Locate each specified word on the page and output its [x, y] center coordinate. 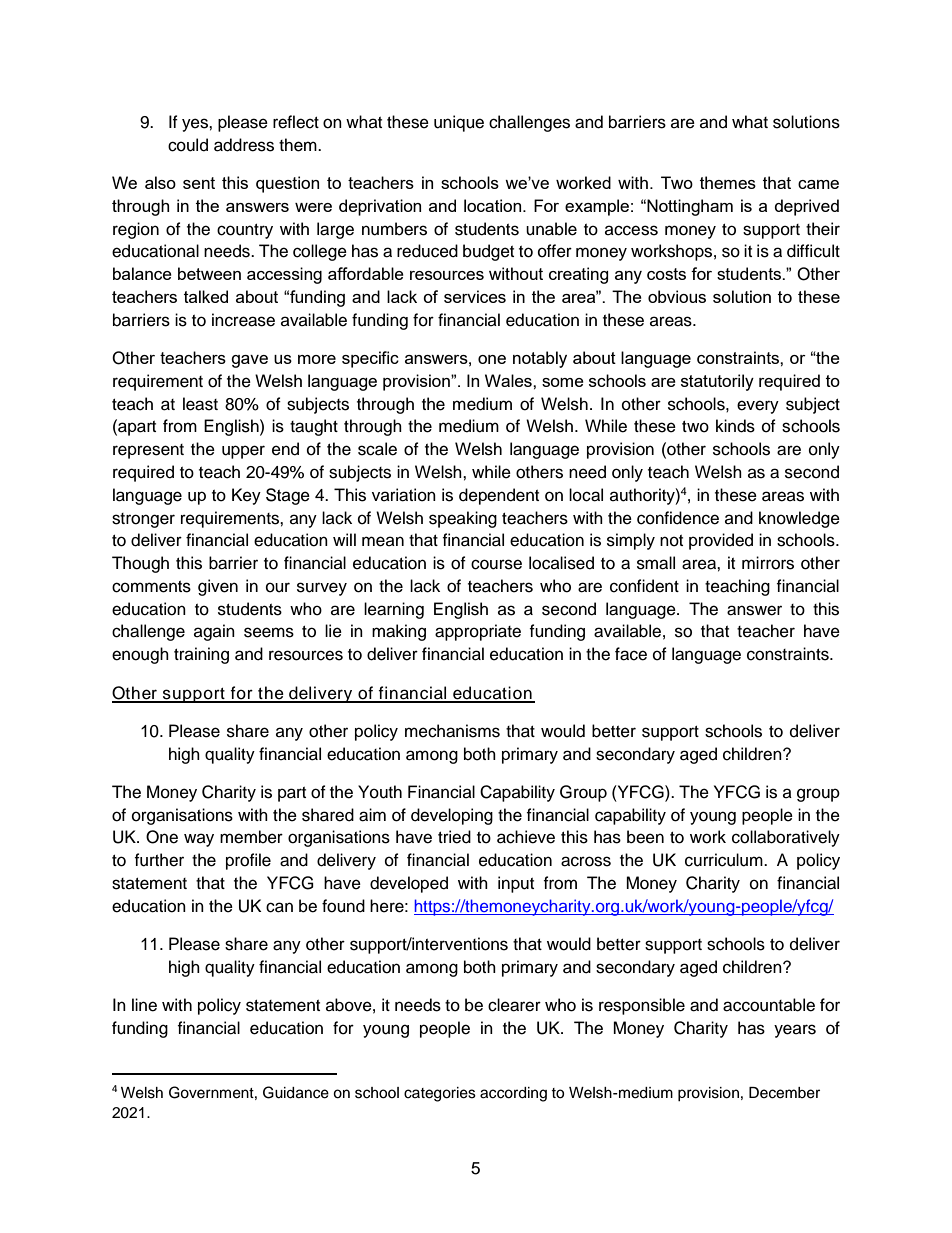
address [244, 145]
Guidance [296, 1092]
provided [721, 541]
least [200, 404]
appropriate [478, 632]
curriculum [725, 860]
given [218, 587]
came [818, 184]
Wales [509, 380]
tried [454, 837]
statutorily [717, 382]
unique [459, 123]
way [199, 840]
